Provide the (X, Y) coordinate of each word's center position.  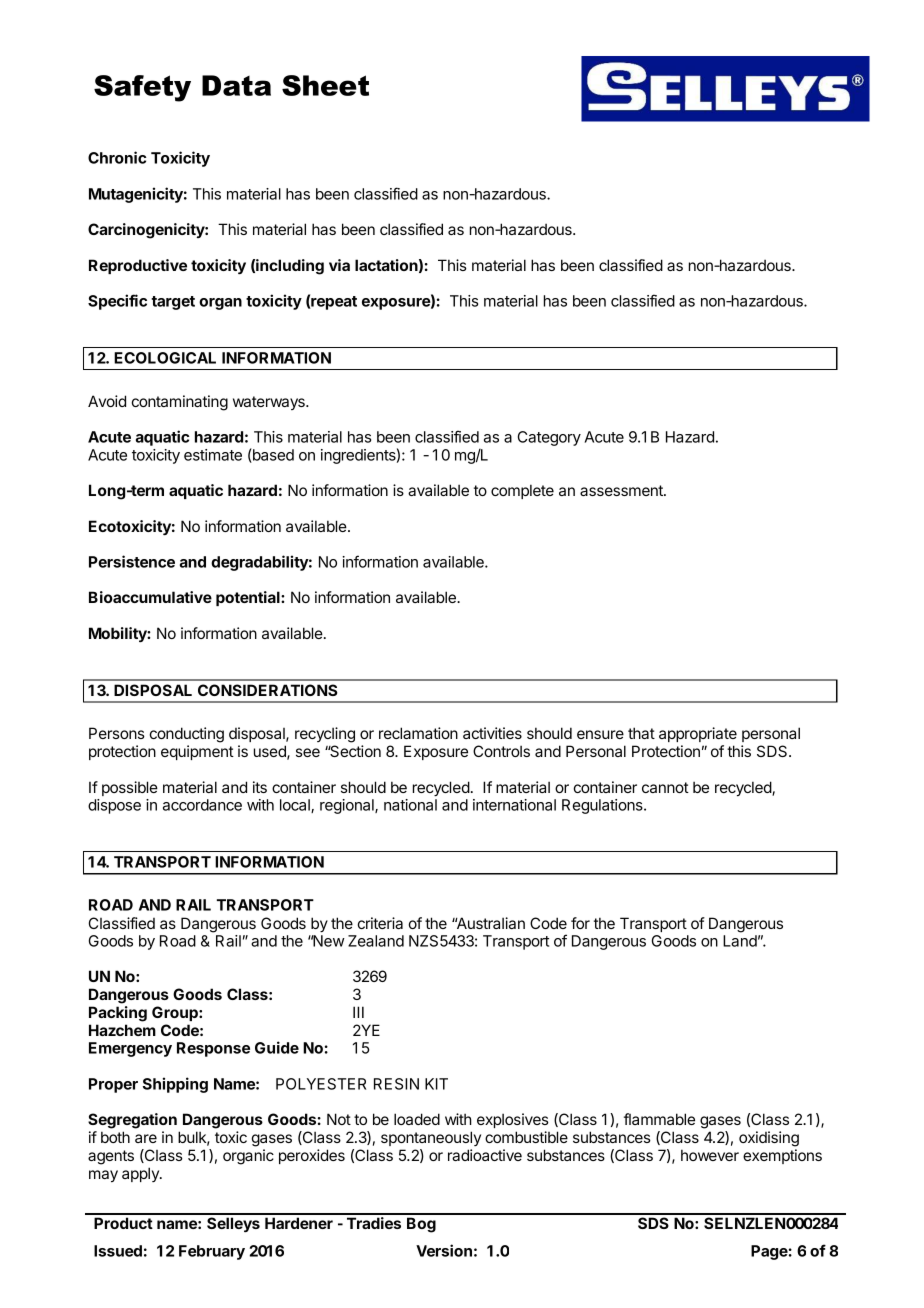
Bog (421, 1225)
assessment (622, 490)
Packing (118, 1014)
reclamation (418, 733)
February (212, 1252)
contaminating (180, 403)
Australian (489, 923)
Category (549, 438)
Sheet (325, 85)
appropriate (698, 734)
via (339, 265)
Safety (142, 88)
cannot (665, 787)
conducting (187, 735)
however (710, 1155)
